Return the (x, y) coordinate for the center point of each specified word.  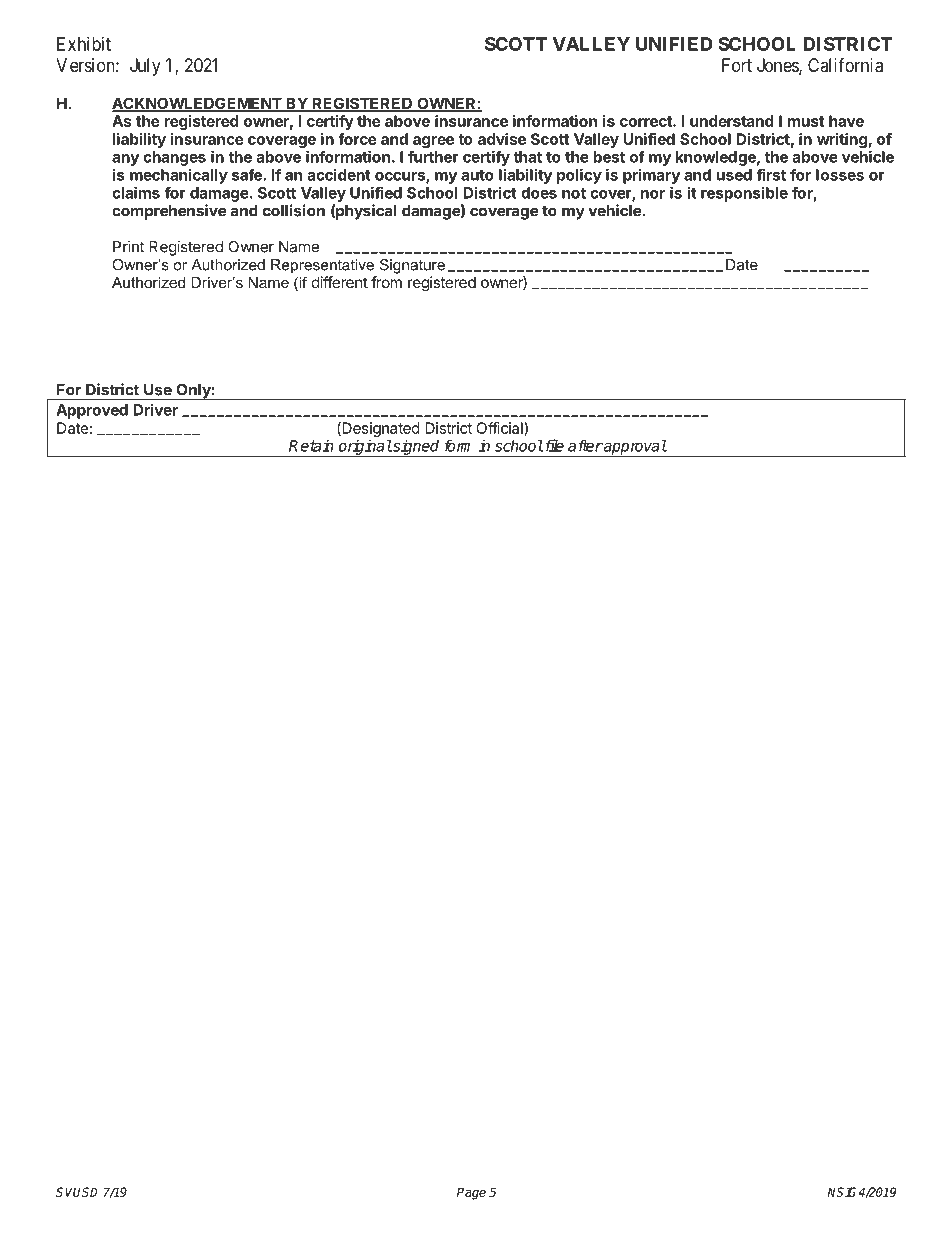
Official (500, 429)
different (340, 282)
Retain (311, 445)
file (553, 445)
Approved (92, 411)
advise (502, 139)
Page (471, 1193)
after (585, 445)
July (145, 67)
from (386, 282)
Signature (412, 266)
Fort (737, 65)
